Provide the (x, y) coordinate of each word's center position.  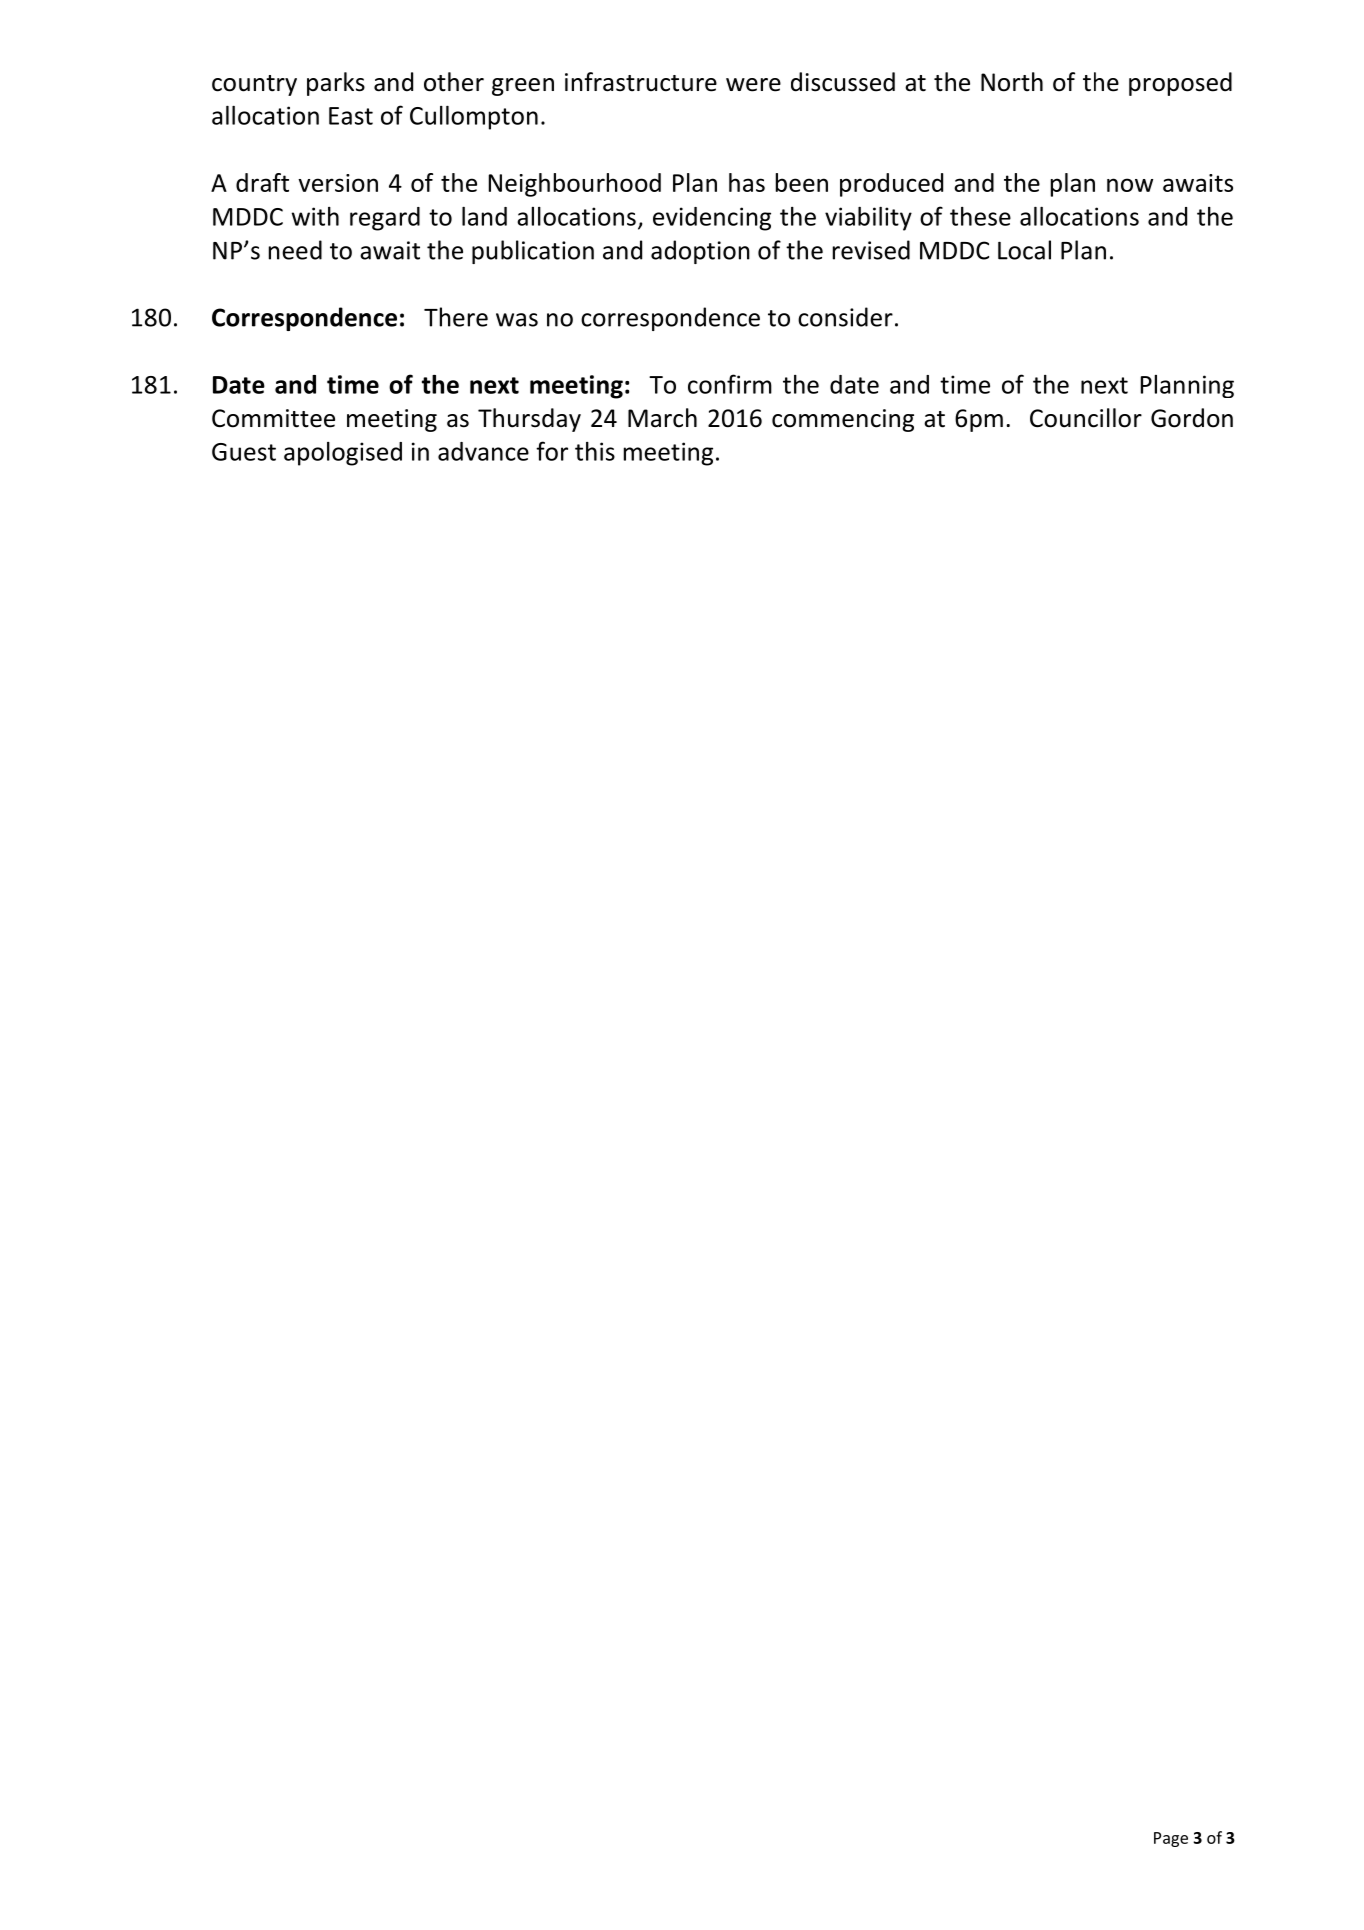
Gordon (1192, 418)
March (662, 418)
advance (483, 451)
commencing (843, 420)
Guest (244, 452)
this (595, 451)
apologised (343, 454)
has (747, 182)
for (552, 451)
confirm (730, 384)
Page (1171, 1839)
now (1130, 185)
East (351, 116)
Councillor (1086, 418)
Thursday (529, 420)
